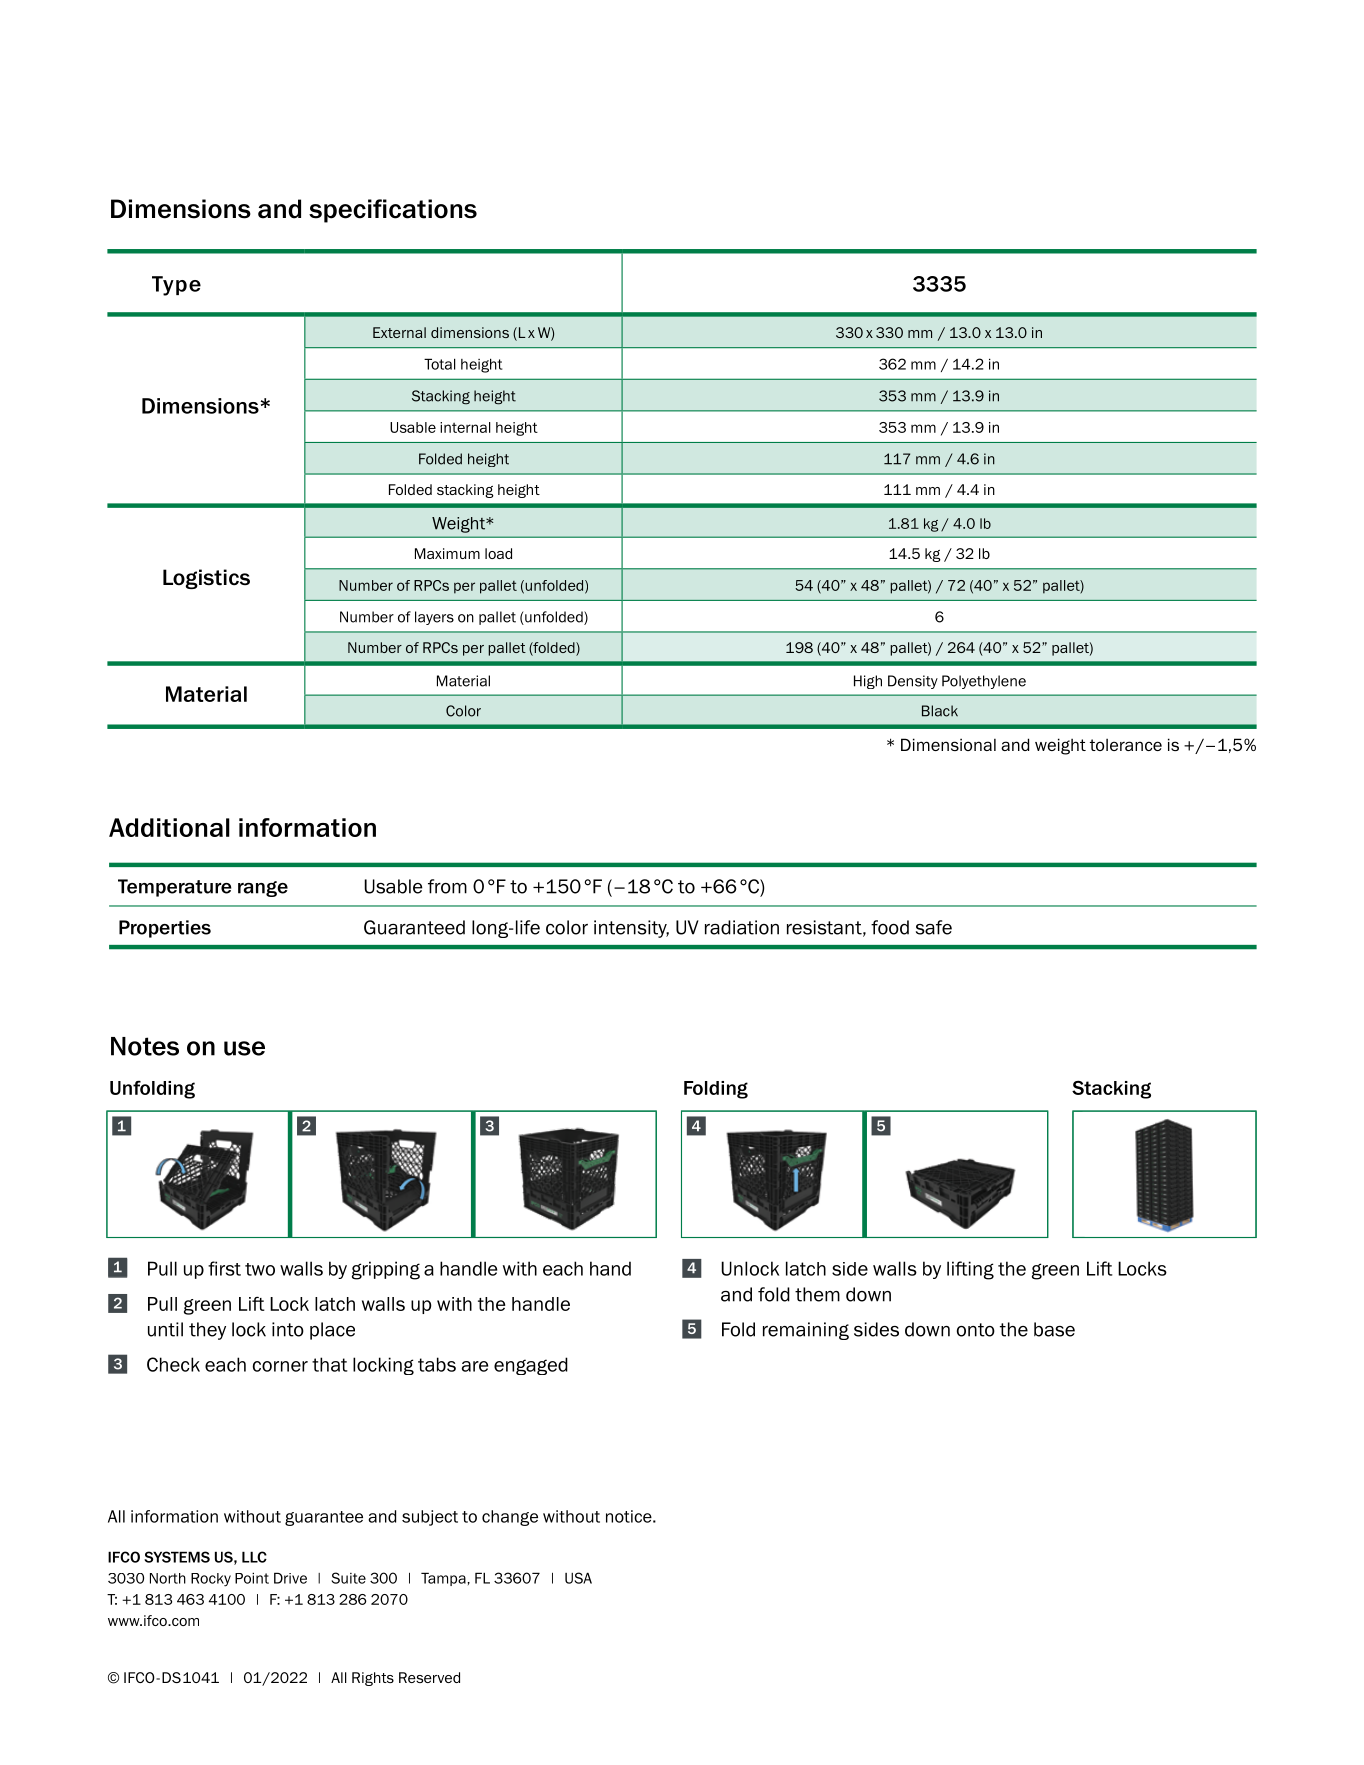  What do you see at coordinates (440, 364) in the screenshot?
I see `Total` at bounding box center [440, 364].
